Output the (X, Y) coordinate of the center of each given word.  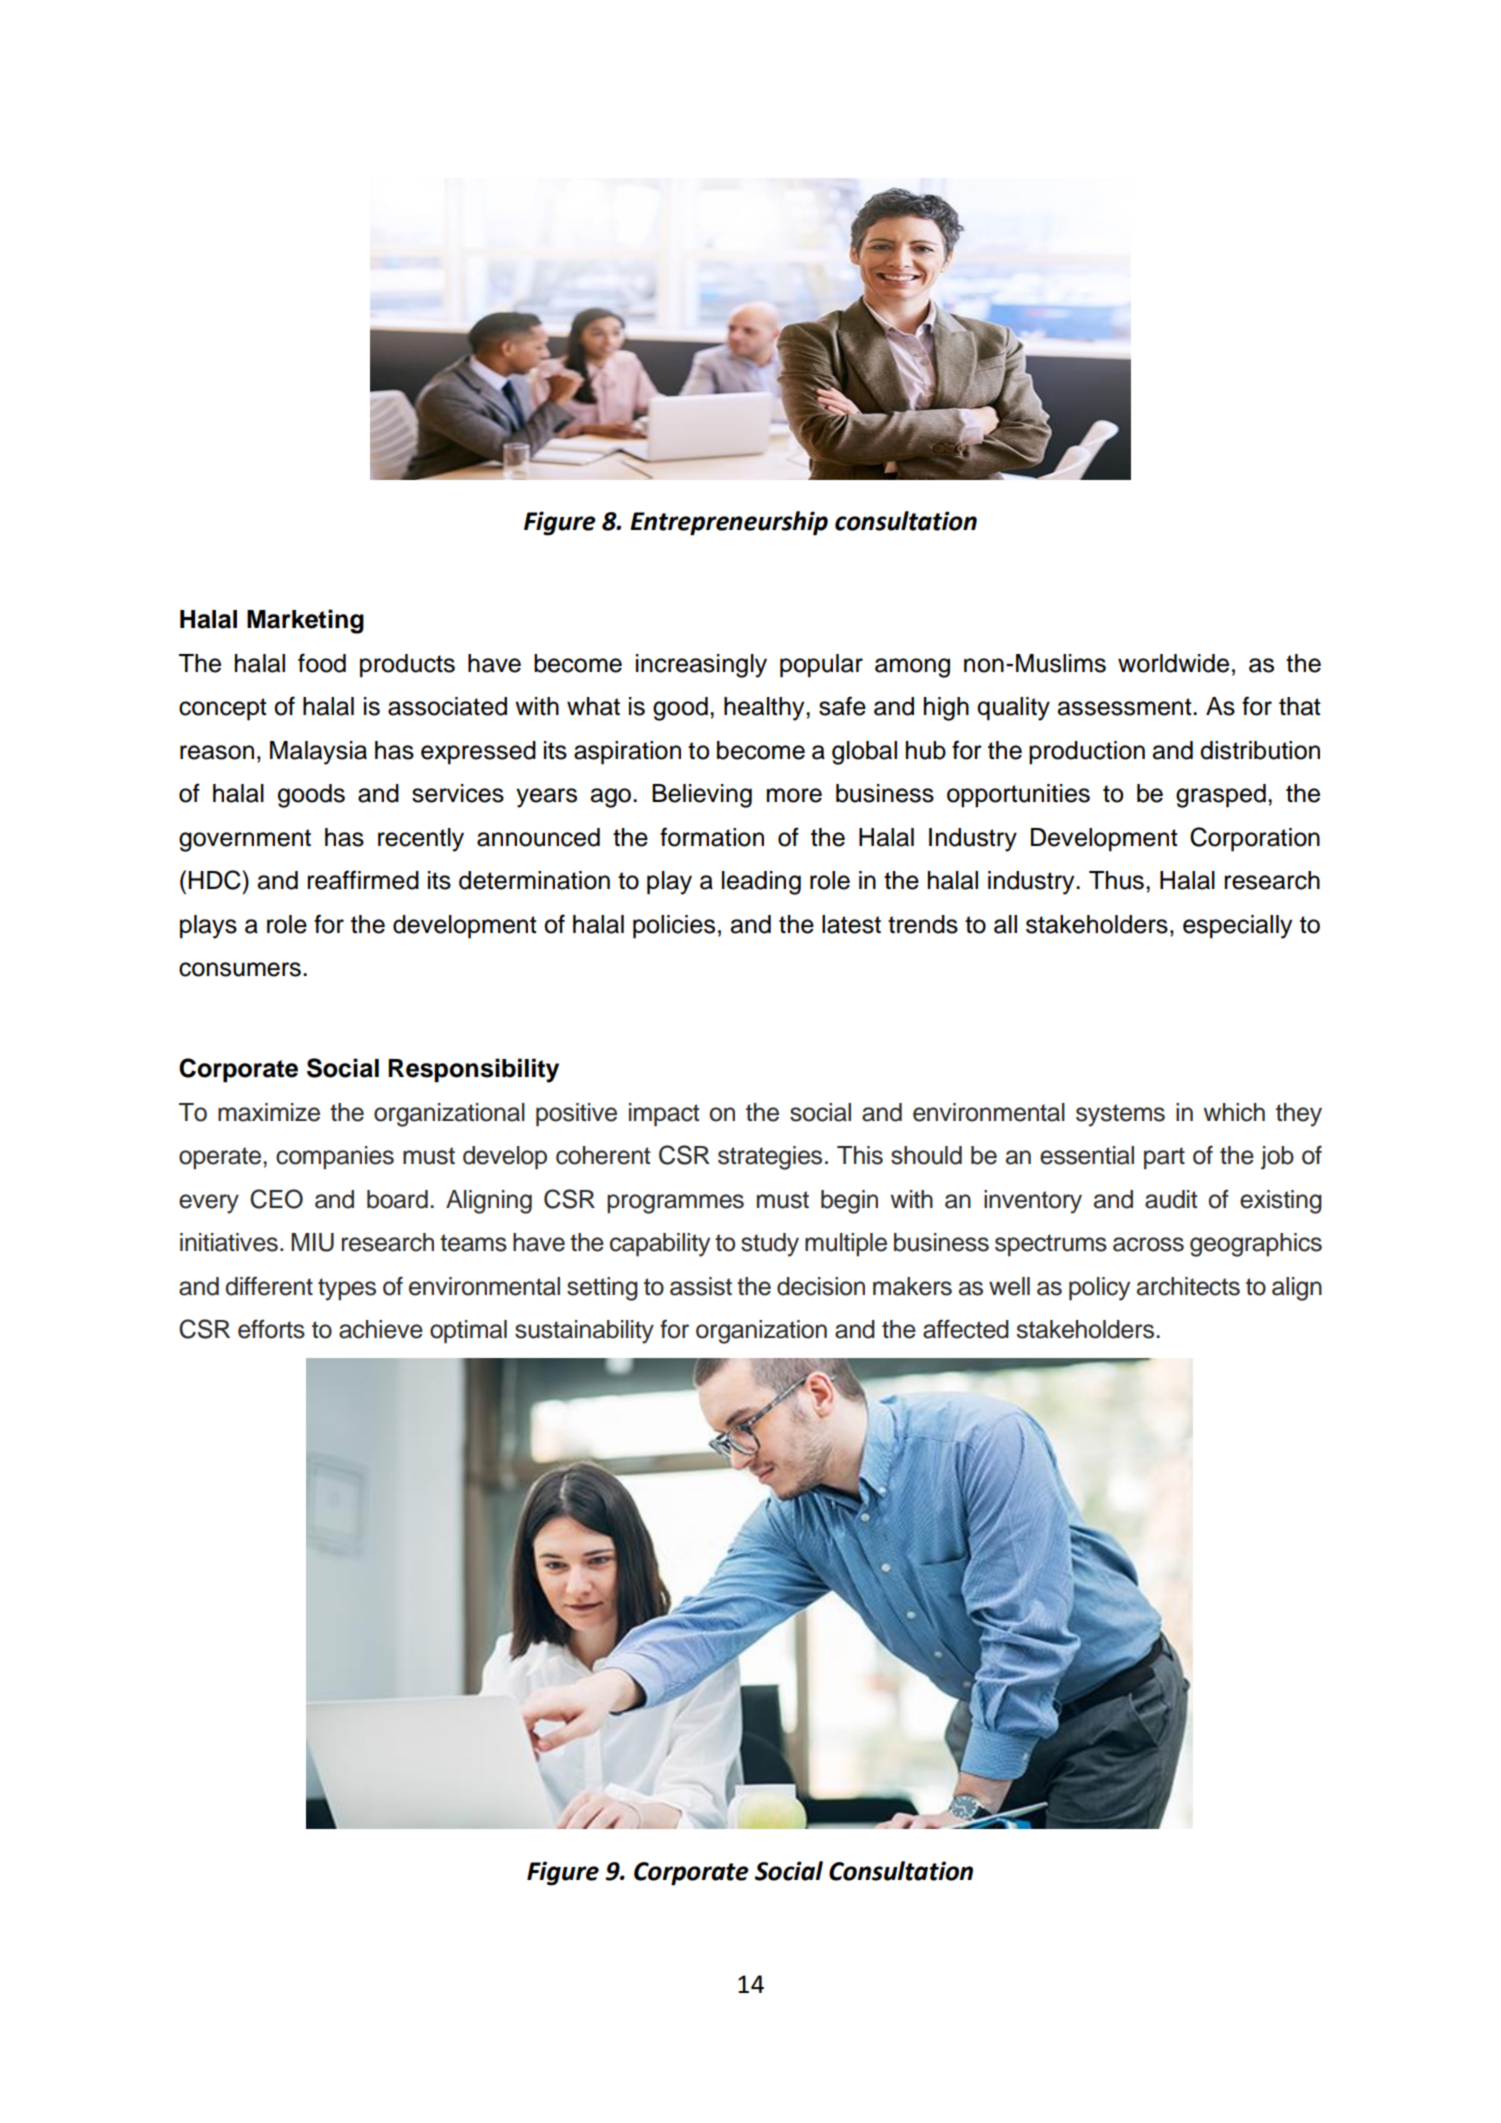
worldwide (1173, 663)
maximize (269, 1112)
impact (664, 1115)
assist (701, 1286)
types (347, 1289)
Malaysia (318, 753)
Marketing (305, 621)
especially (1237, 927)
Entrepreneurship (729, 523)
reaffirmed (363, 880)
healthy (765, 709)
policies (674, 927)
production (1087, 753)
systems (1120, 1115)
